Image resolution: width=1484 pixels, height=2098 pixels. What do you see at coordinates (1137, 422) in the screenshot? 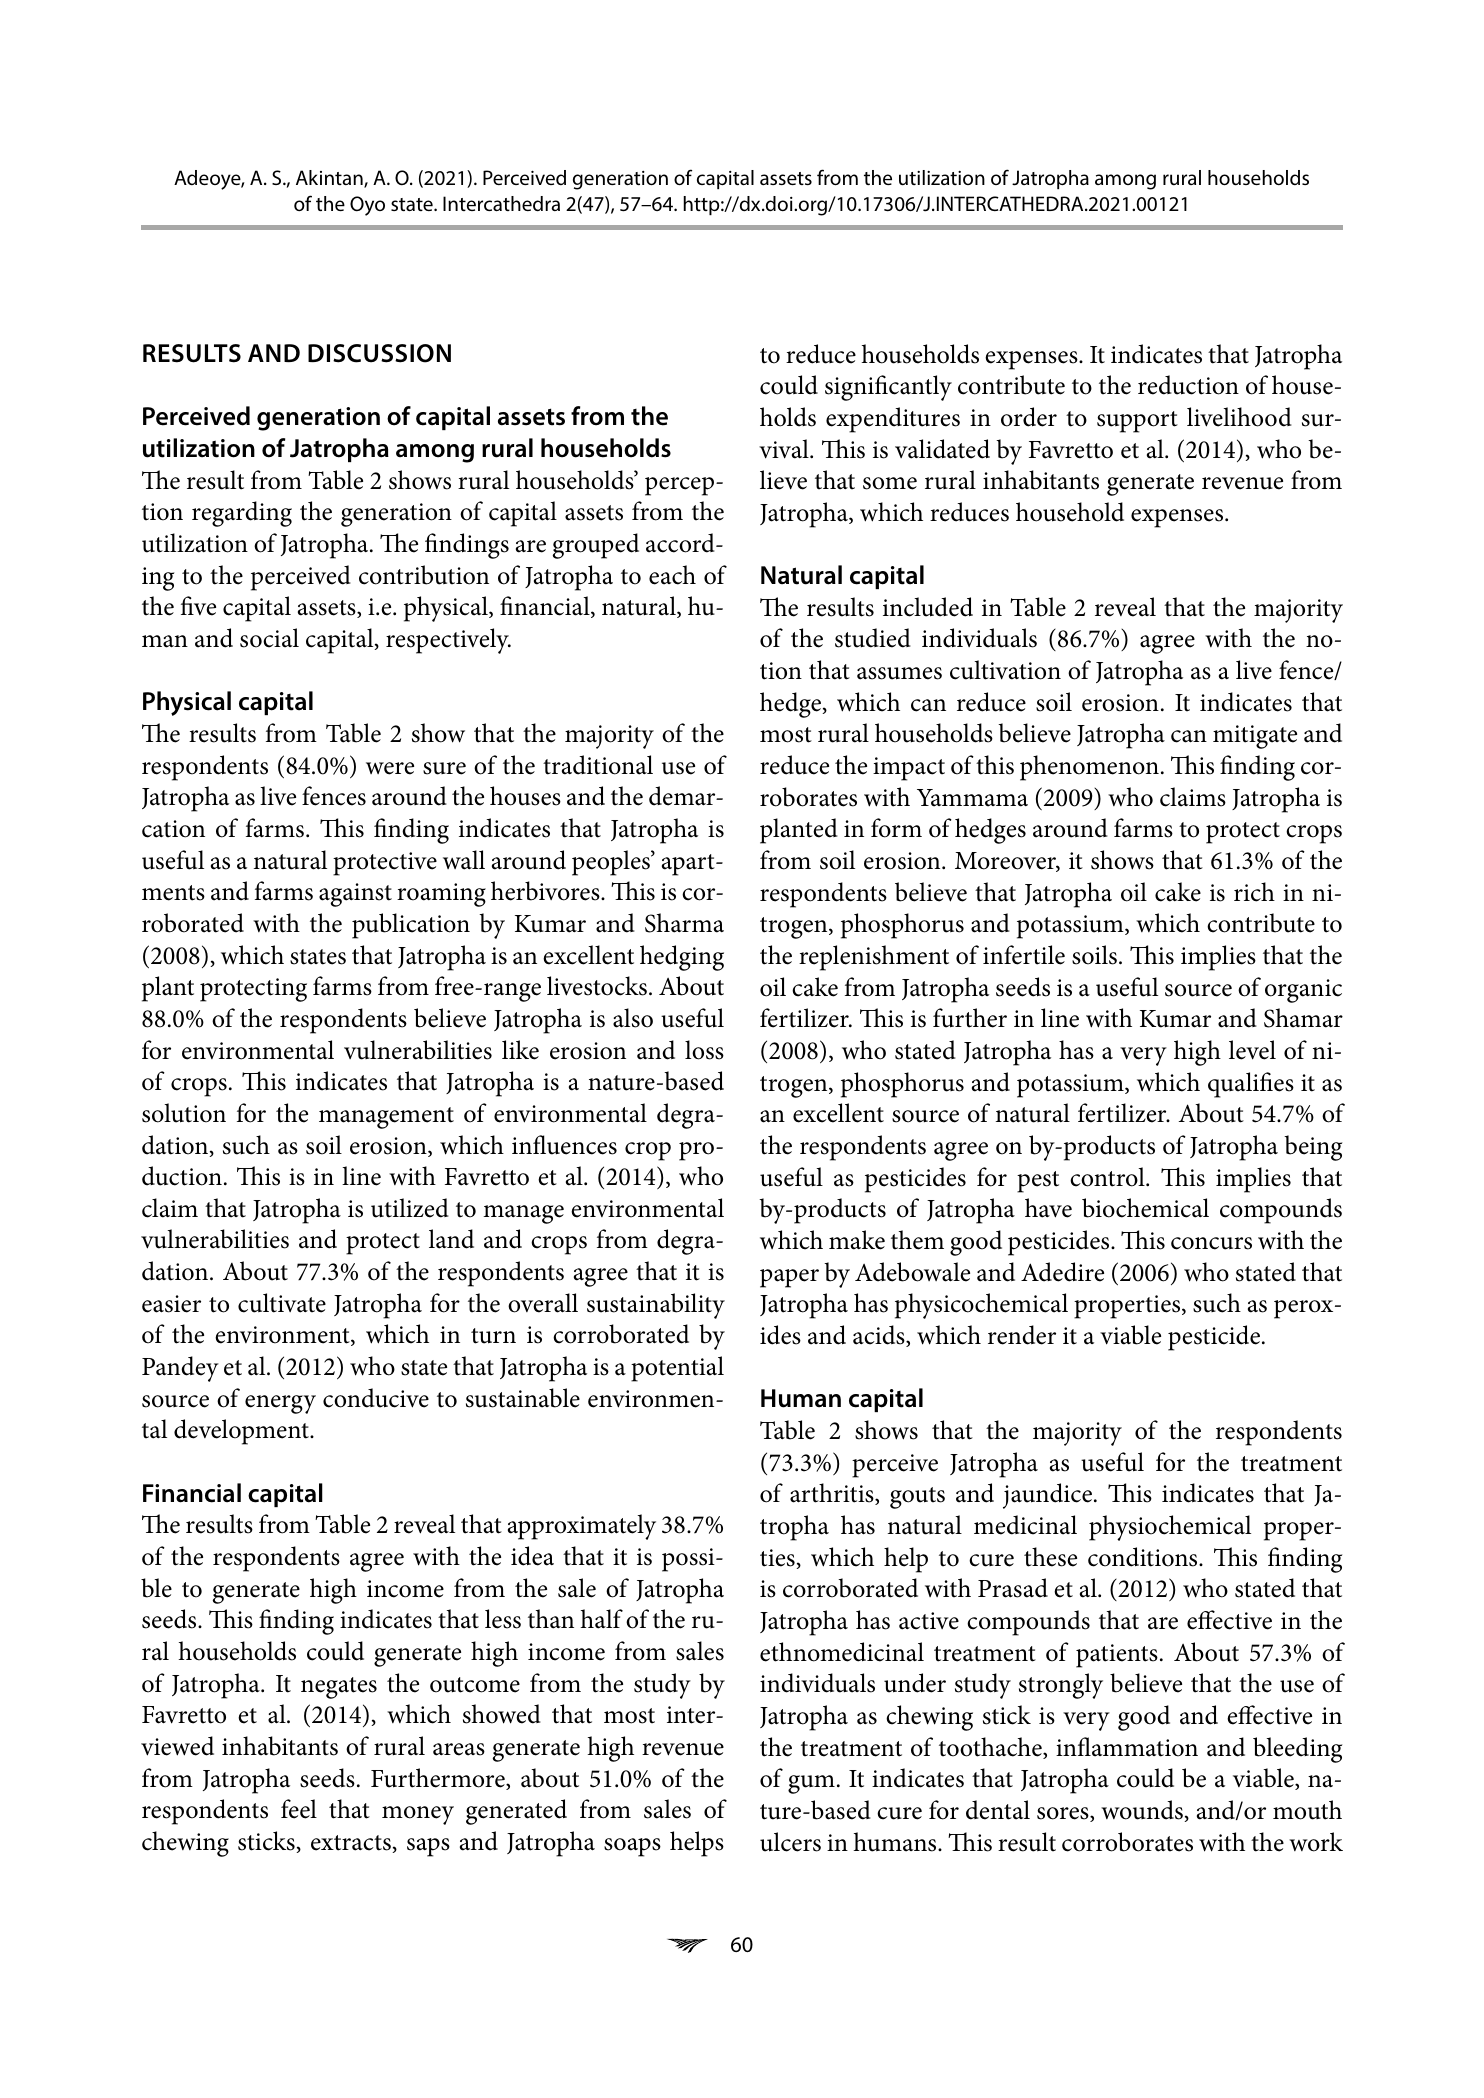
I see `support` at bounding box center [1137, 422].
